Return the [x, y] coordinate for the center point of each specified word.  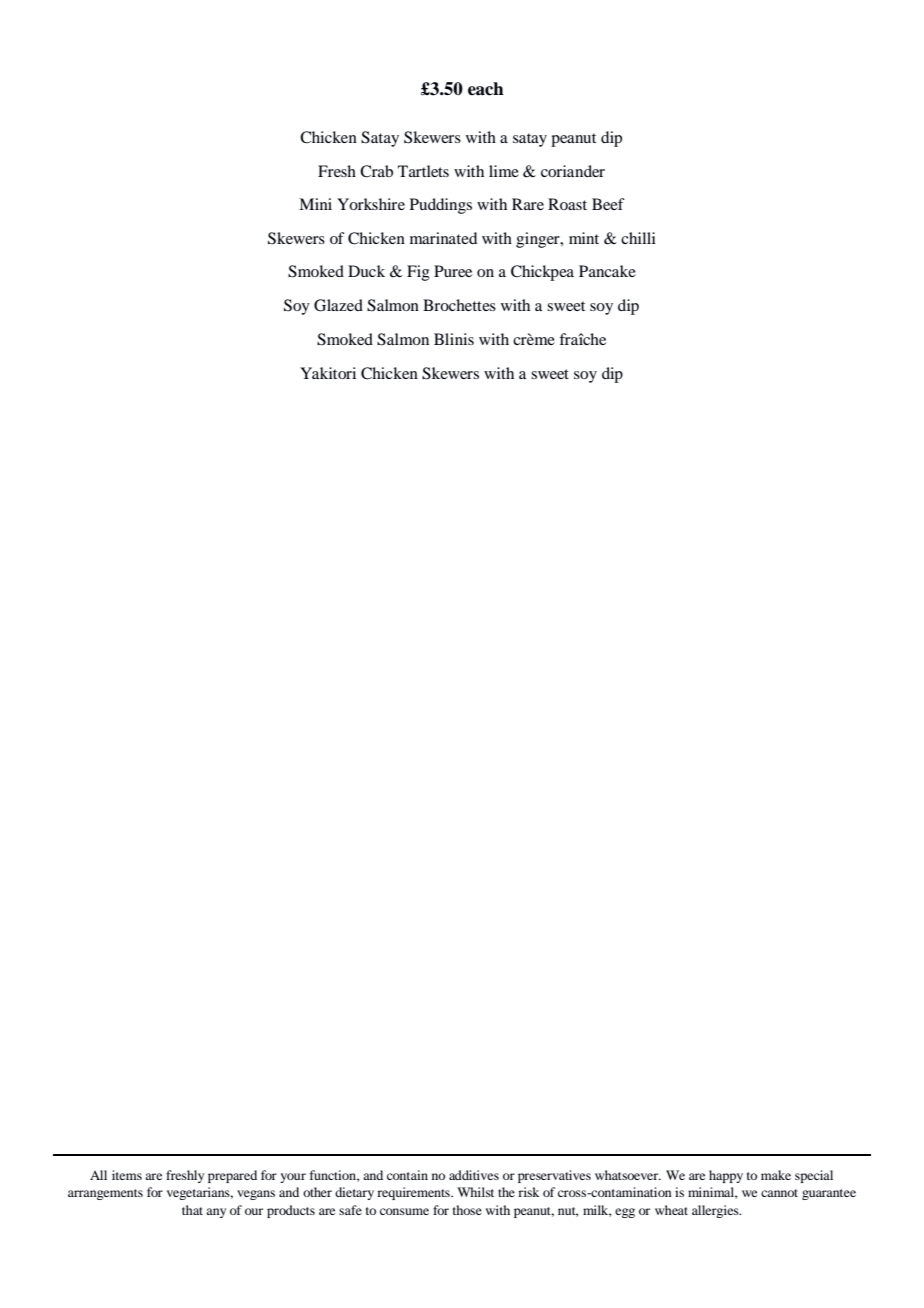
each [486, 89]
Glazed [338, 305]
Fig [418, 273]
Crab [376, 171]
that [192, 1210]
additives [474, 1175]
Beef [608, 204]
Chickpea [542, 273]
